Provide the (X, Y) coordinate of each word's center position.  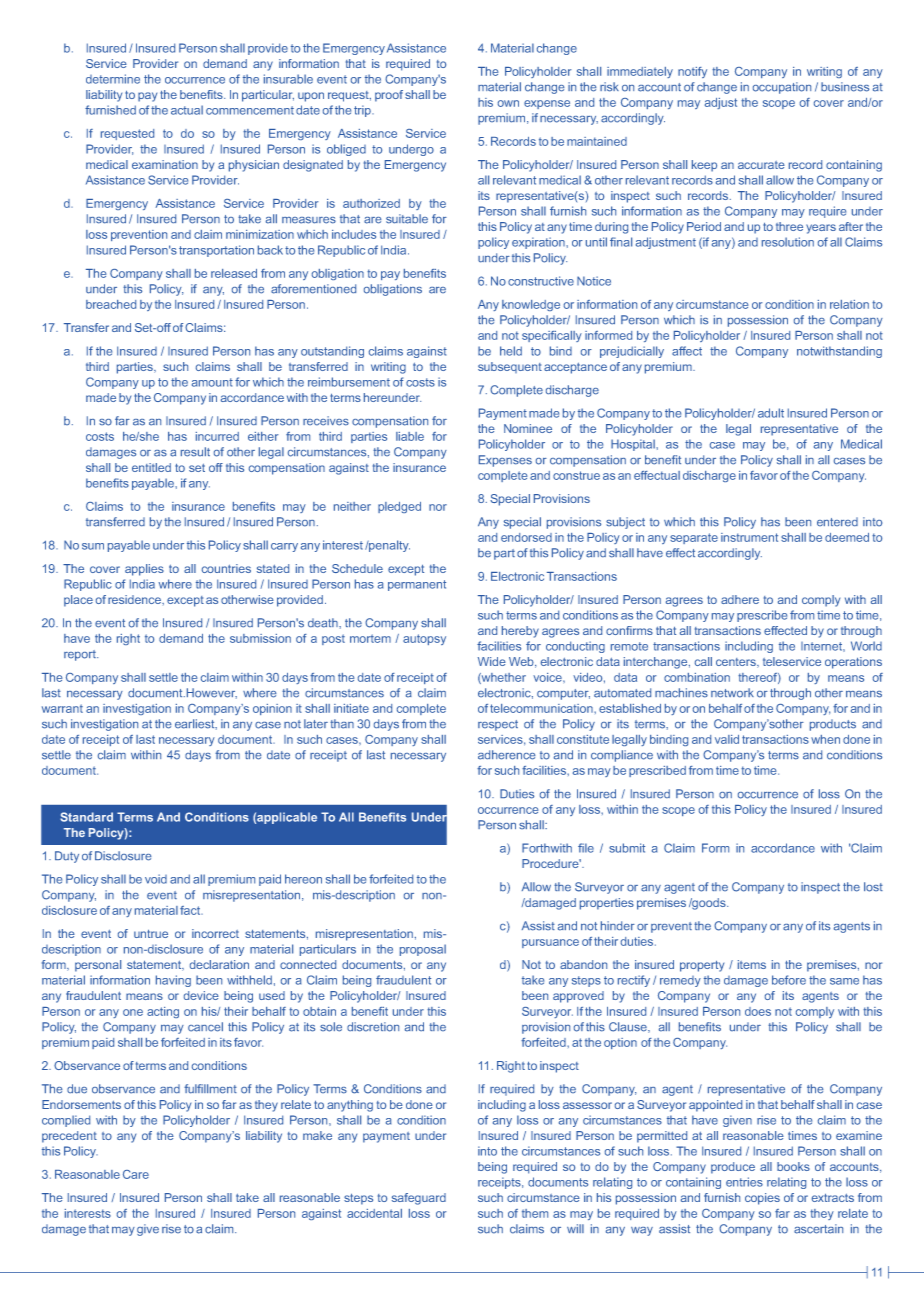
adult (771, 413)
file (586, 848)
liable (410, 436)
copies (762, 1199)
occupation (782, 88)
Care (136, 1174)
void (156, 879)
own (508, 103)
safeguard (419, 1199)
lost (873, 887)
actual (187, 110)
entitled (151, 467)
